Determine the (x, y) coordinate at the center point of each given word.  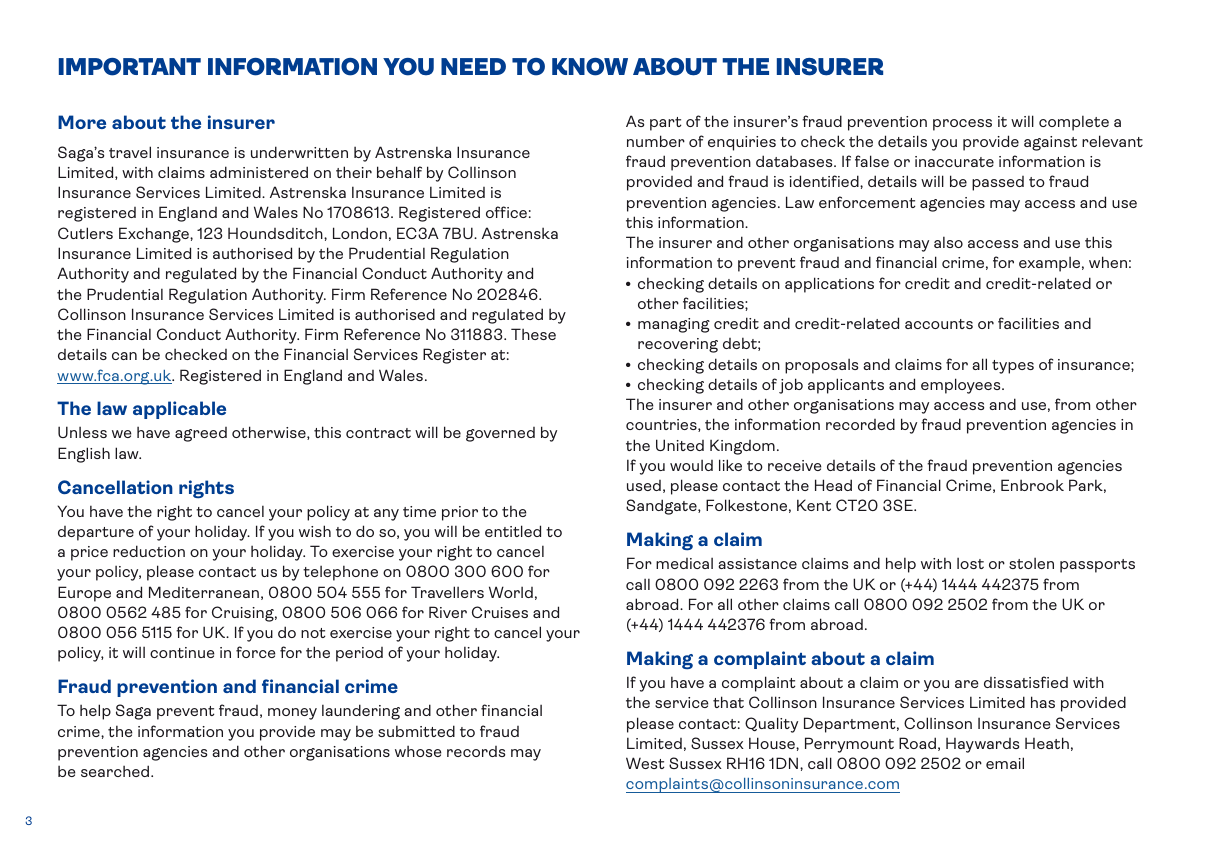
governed (500, 434)
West (645, 763)
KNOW (590, 67)
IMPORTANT (130, 67)
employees (962, 386)
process (962, 125)
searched (116, 771)
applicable (179, 410)
